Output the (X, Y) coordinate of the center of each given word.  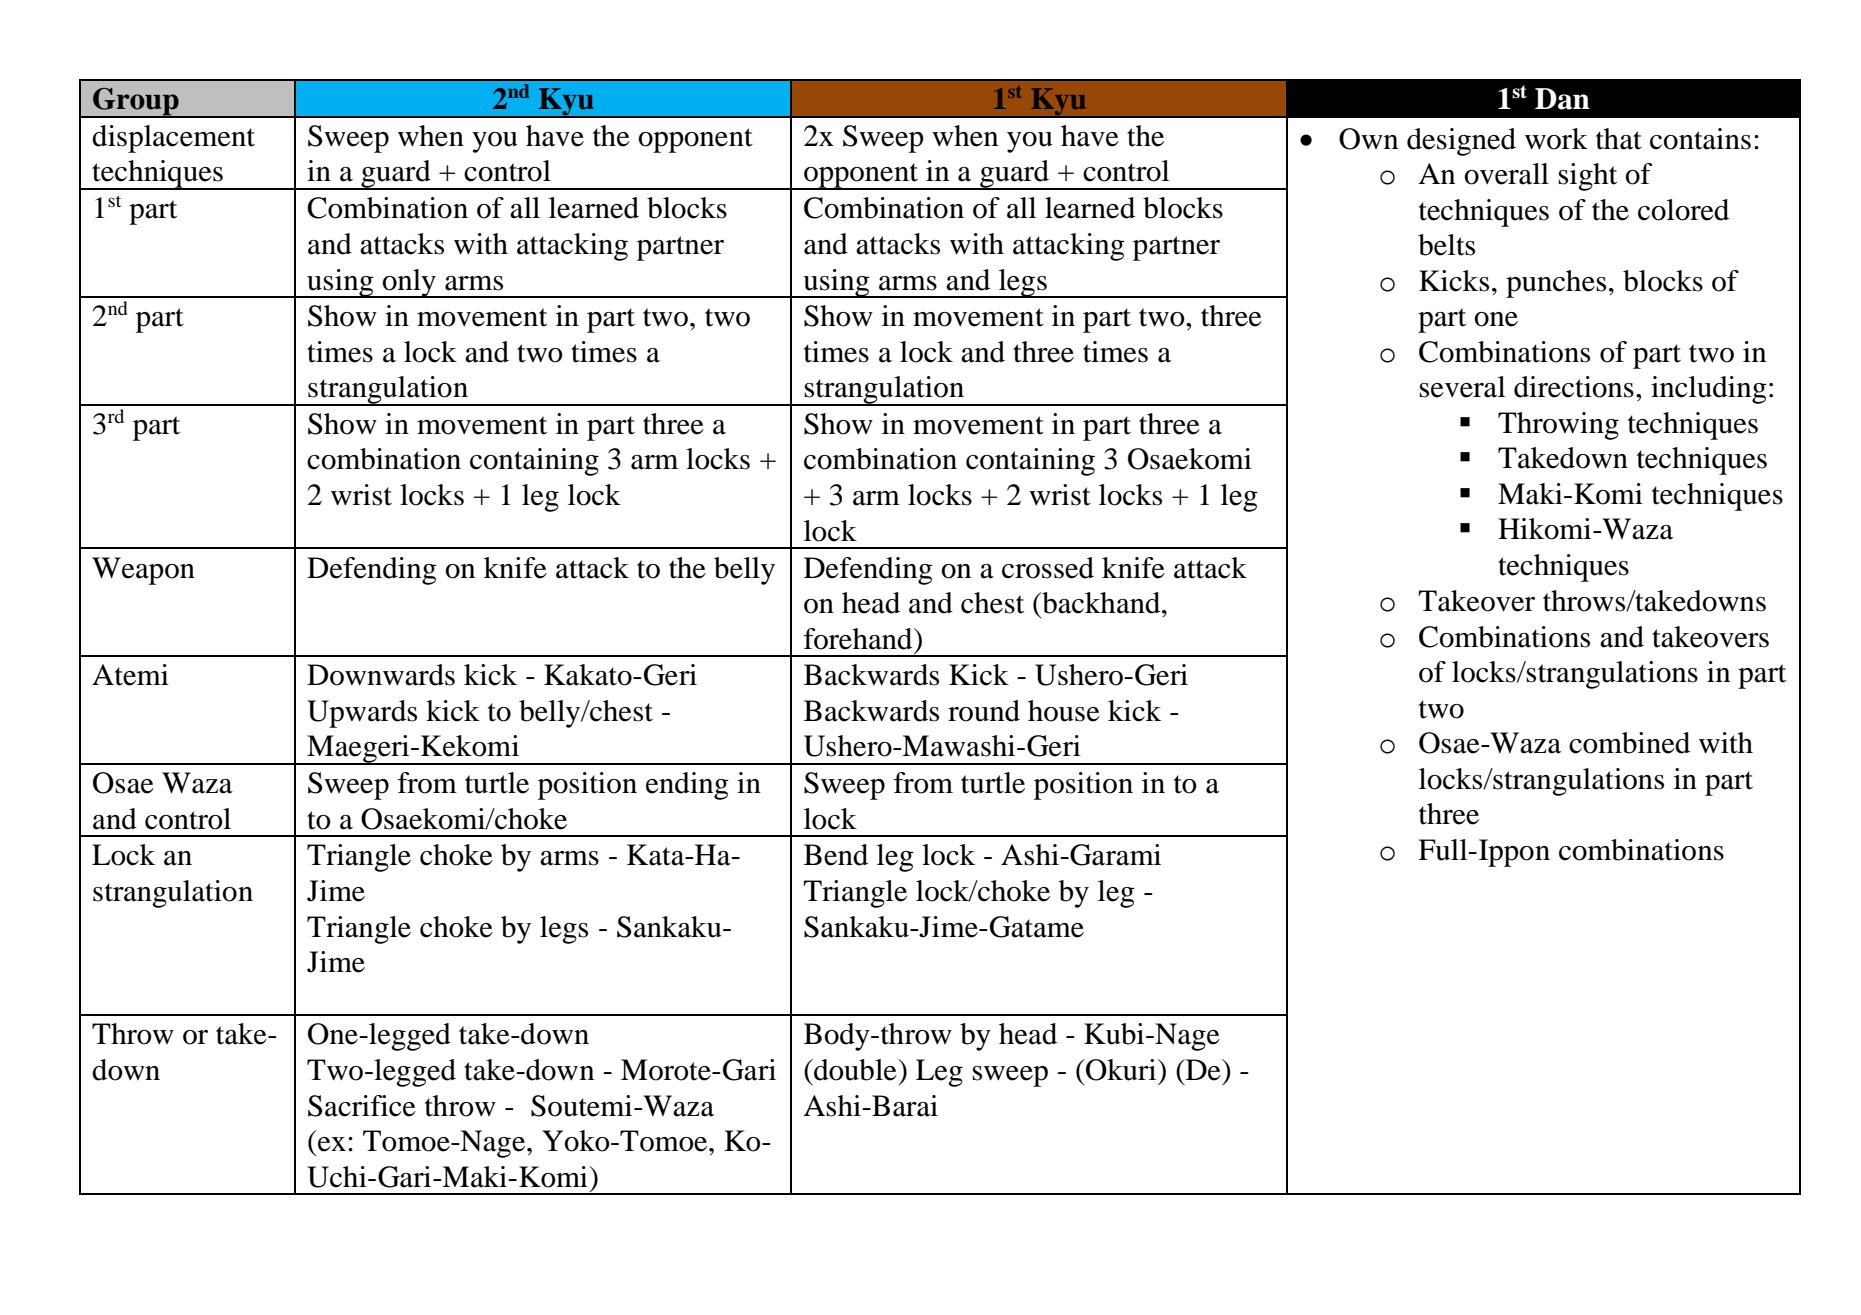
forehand (859, 639)
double (855, 1070)
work (1556, 139)
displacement (173, 139)
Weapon (143, 571)
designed (1461, 142)
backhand (1101, 603)
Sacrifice (362, 1106)
